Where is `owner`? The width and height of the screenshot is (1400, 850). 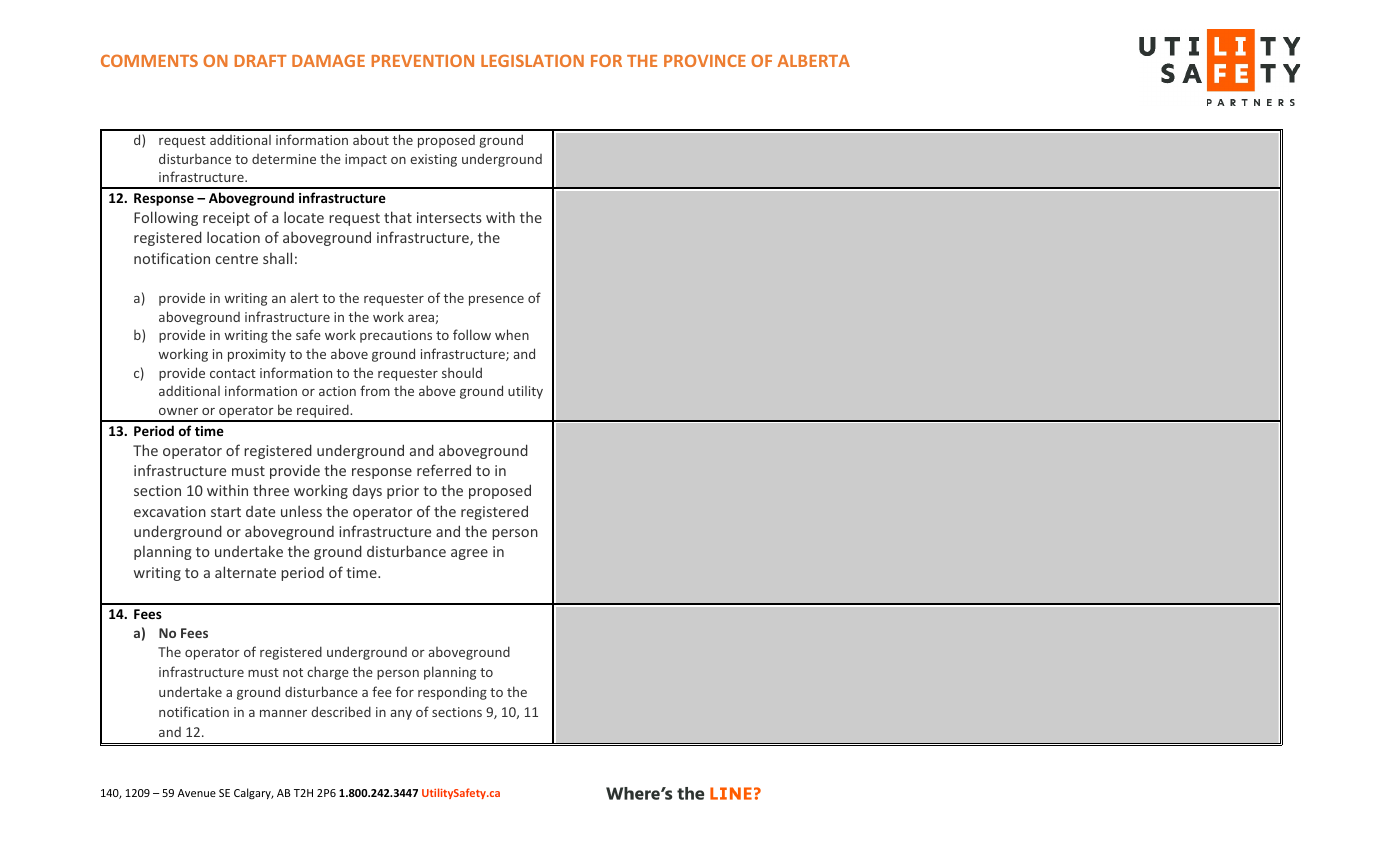 owner is located at coordinates (178, 411).
